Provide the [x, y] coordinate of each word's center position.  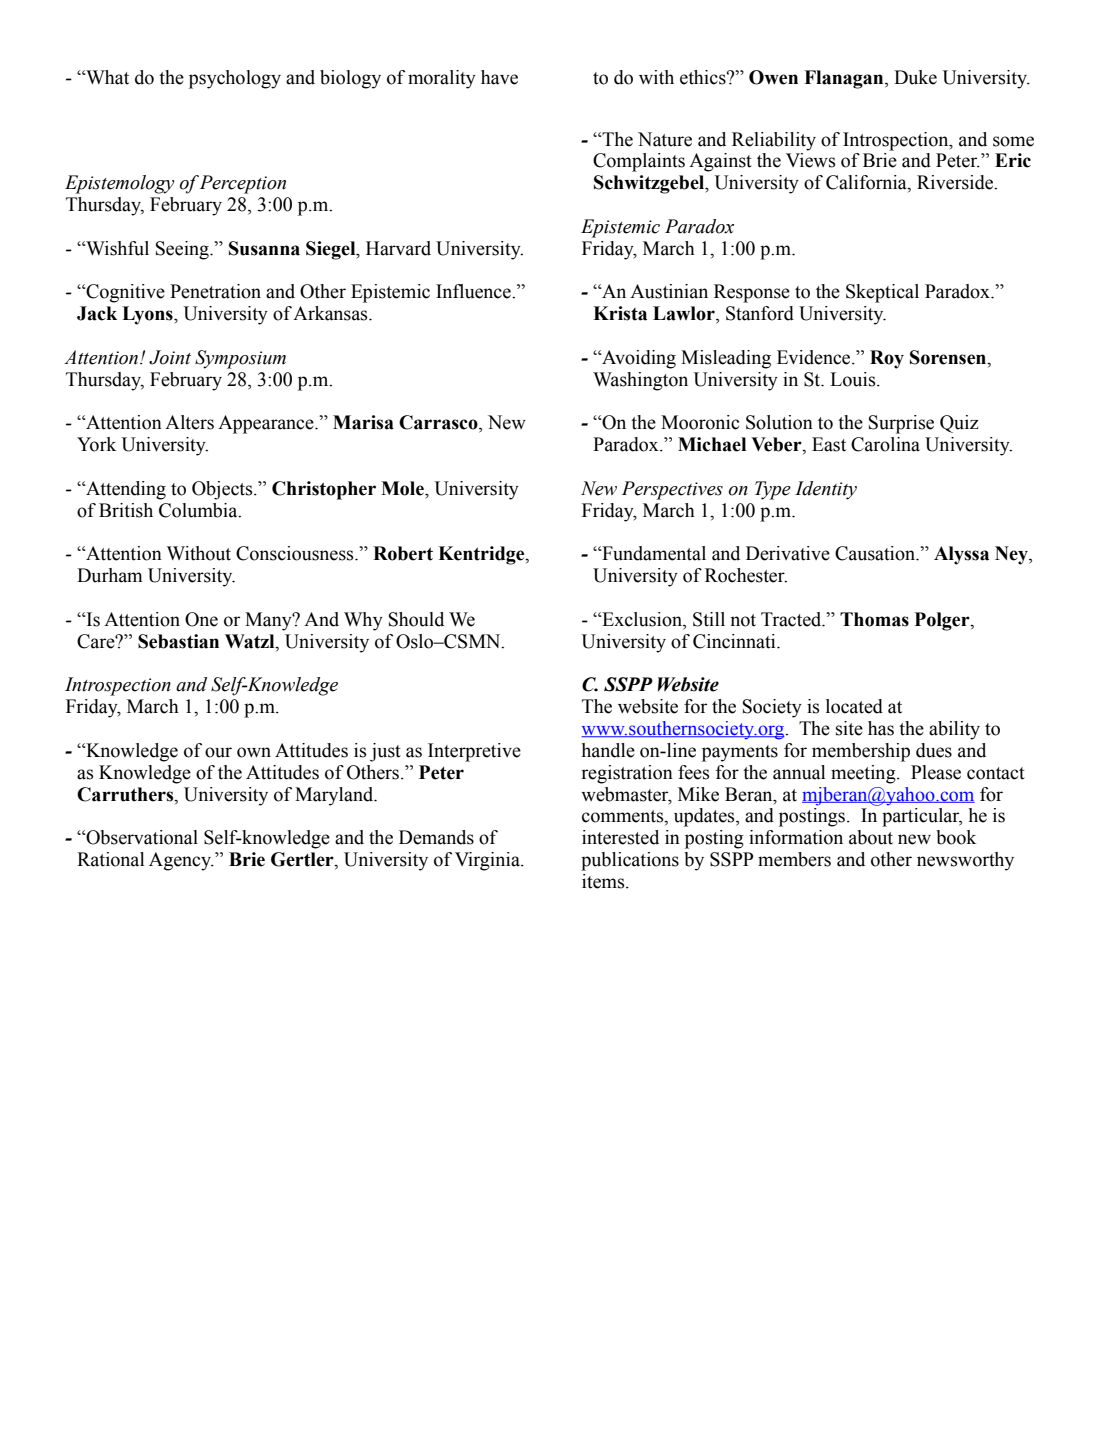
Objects [223, 490]
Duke [915, 77]
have [499, 77]
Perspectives [672, 490]
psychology [235, 79]
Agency [181, 861]
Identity [826, 490]
